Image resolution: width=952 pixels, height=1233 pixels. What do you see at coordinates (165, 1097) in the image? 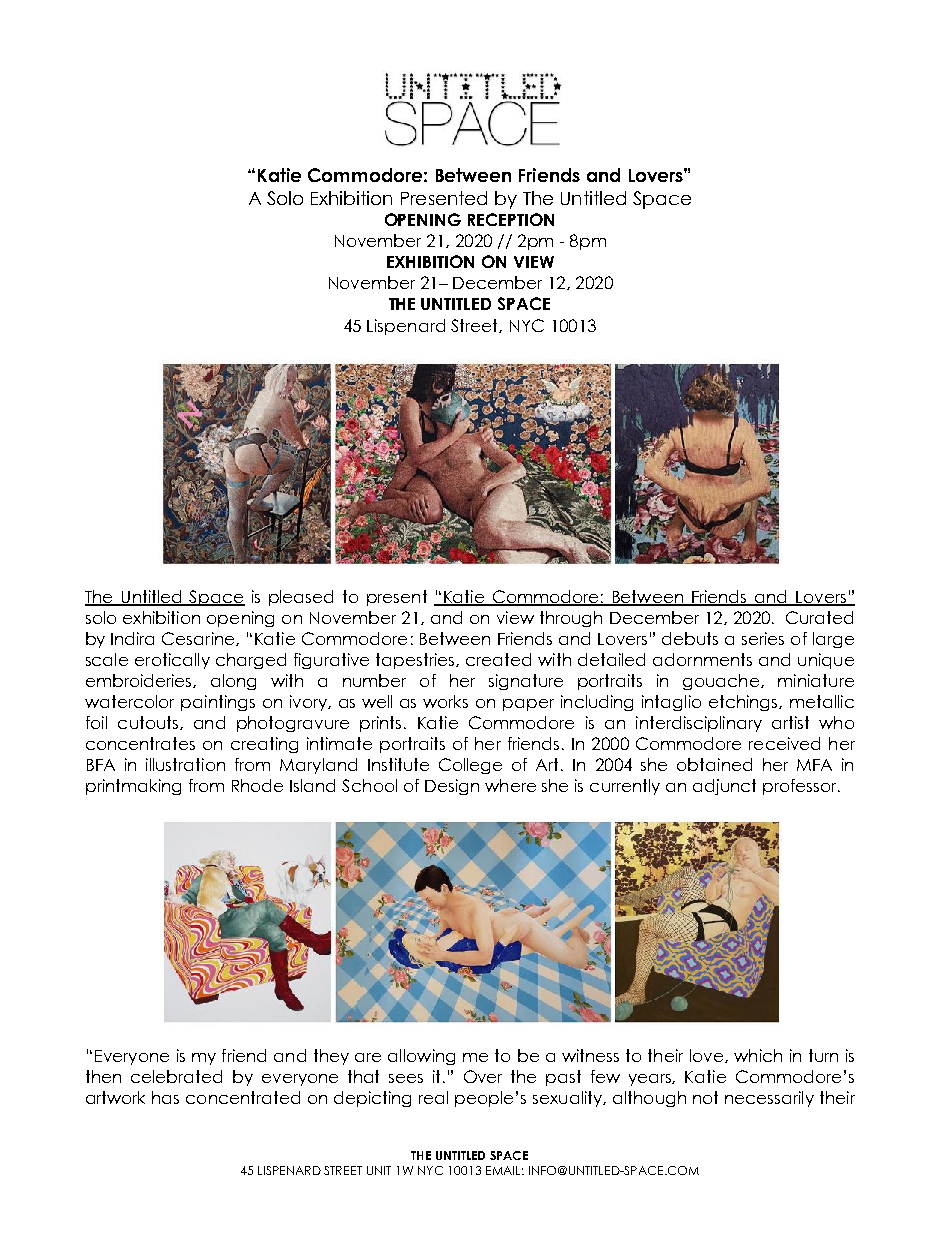
I see `has` at bounding box center [165, 1097].
